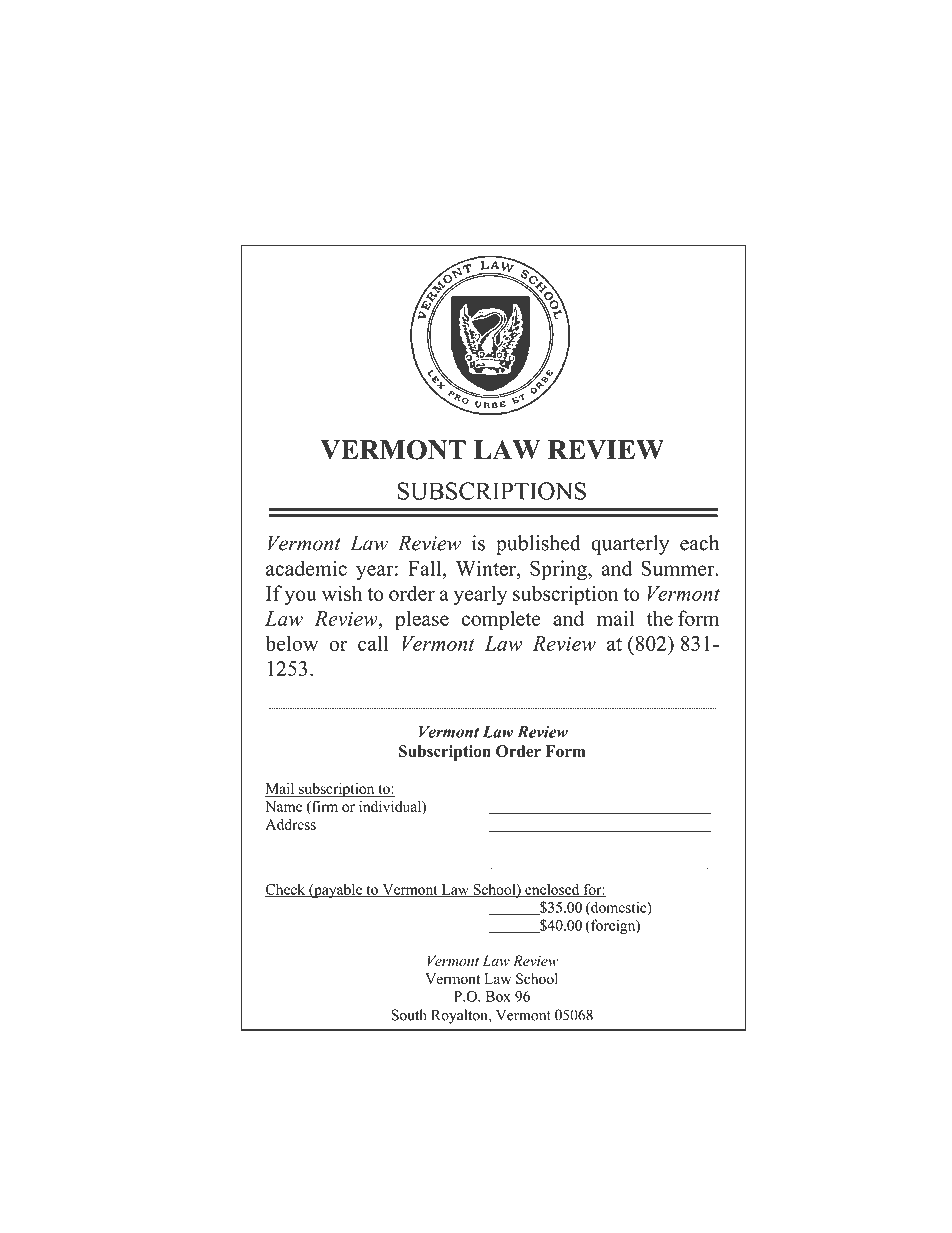 The image size is (952, 1233). I want to click on the, so click(660, 618).
